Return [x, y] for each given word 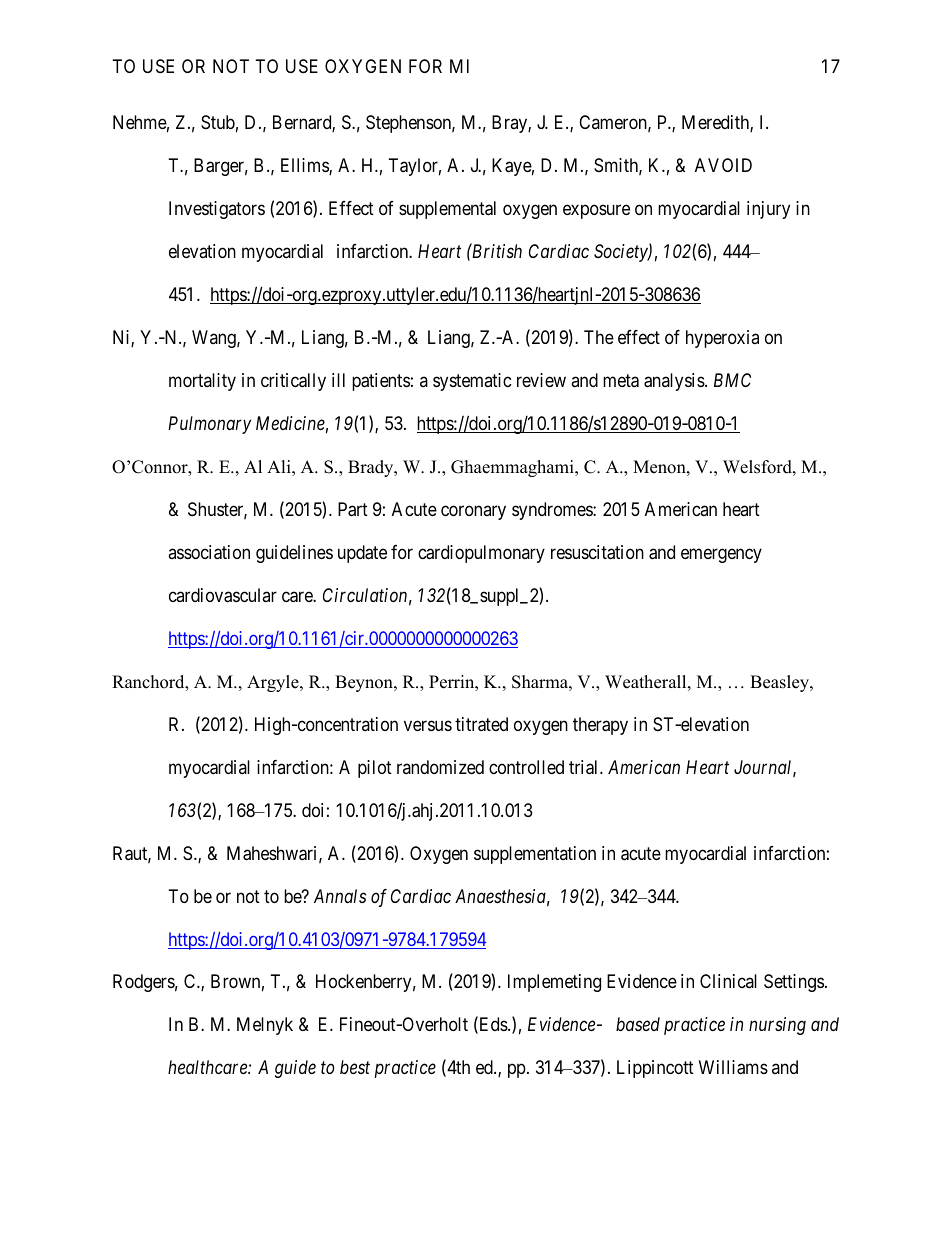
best [355, 1067]
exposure [596, 211]
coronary [473, 512]
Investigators [217, 210]
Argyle [274, 683]
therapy [600, 726]
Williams [733, 1067]
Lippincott [655, 1069]
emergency [721, 555]
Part [353, 509]
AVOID [723, 165]
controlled [526, 767]
